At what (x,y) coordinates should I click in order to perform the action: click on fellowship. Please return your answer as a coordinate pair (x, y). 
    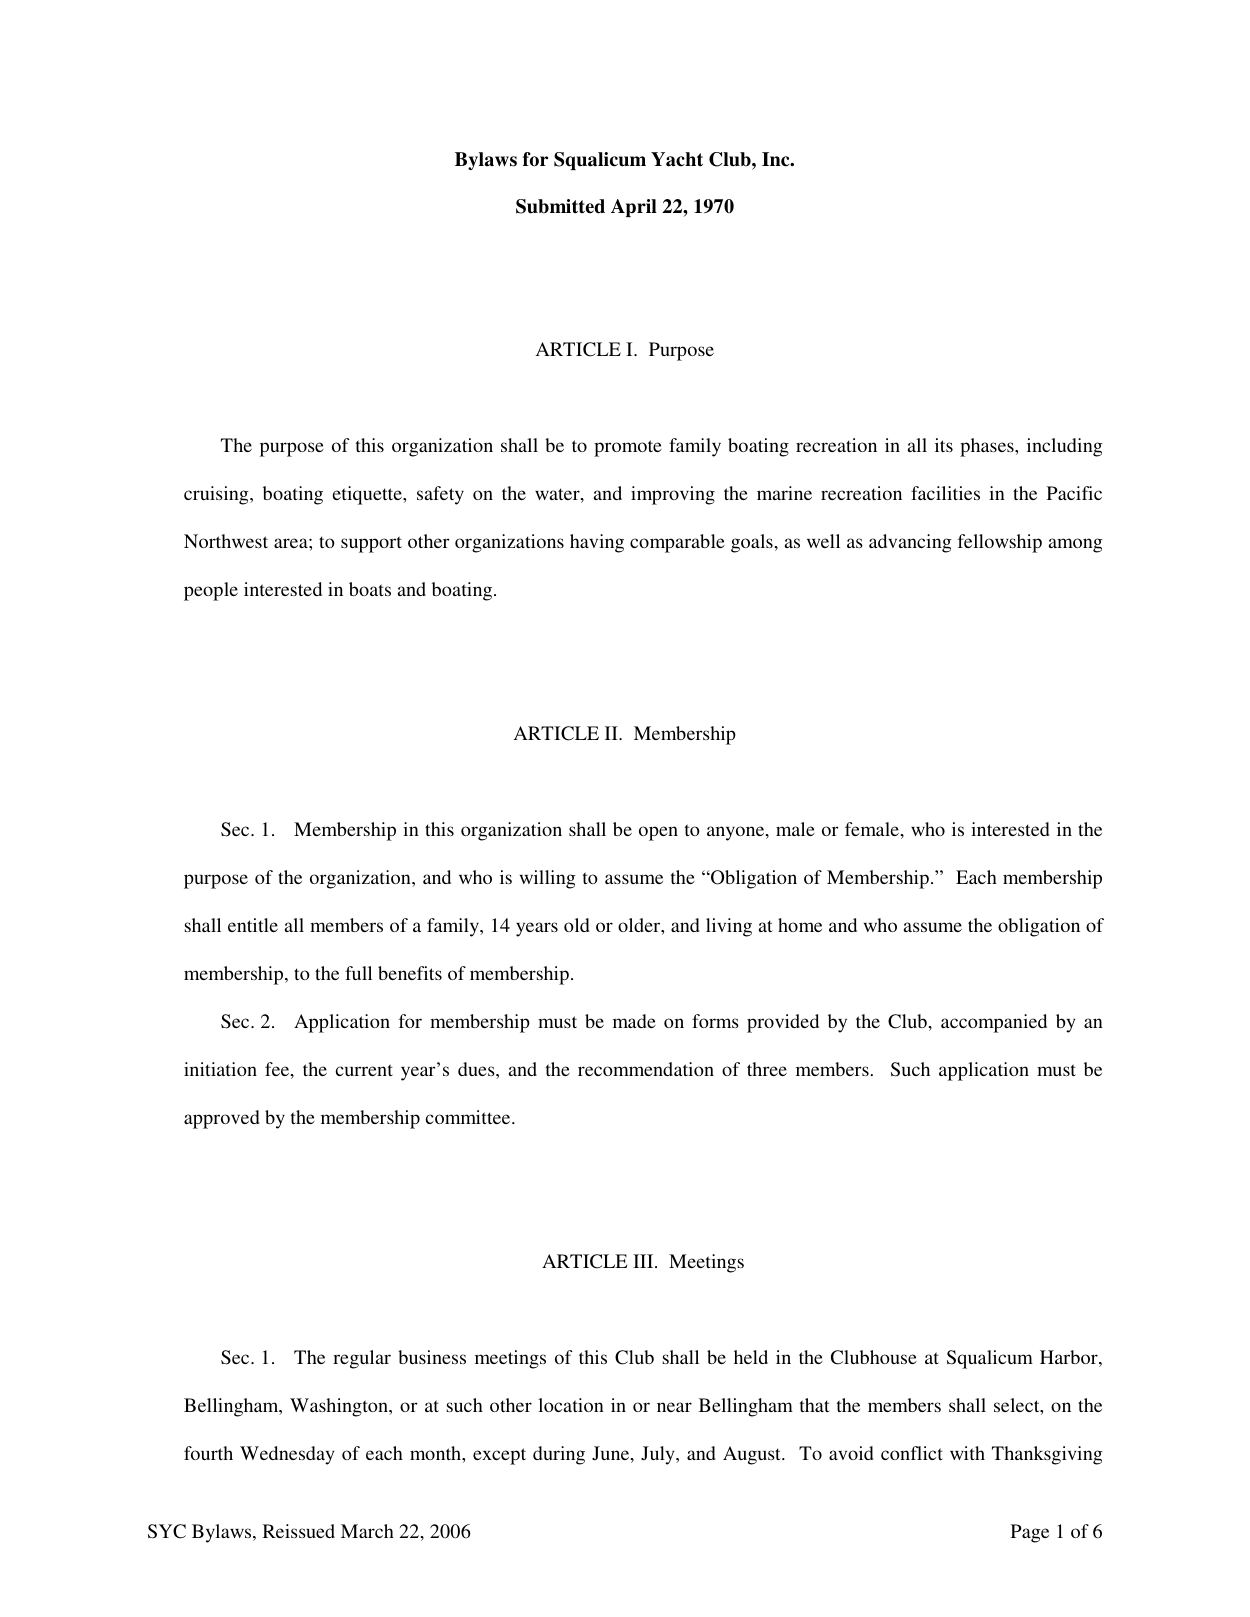
    Looking at the image, I should click on (1000, 543).
